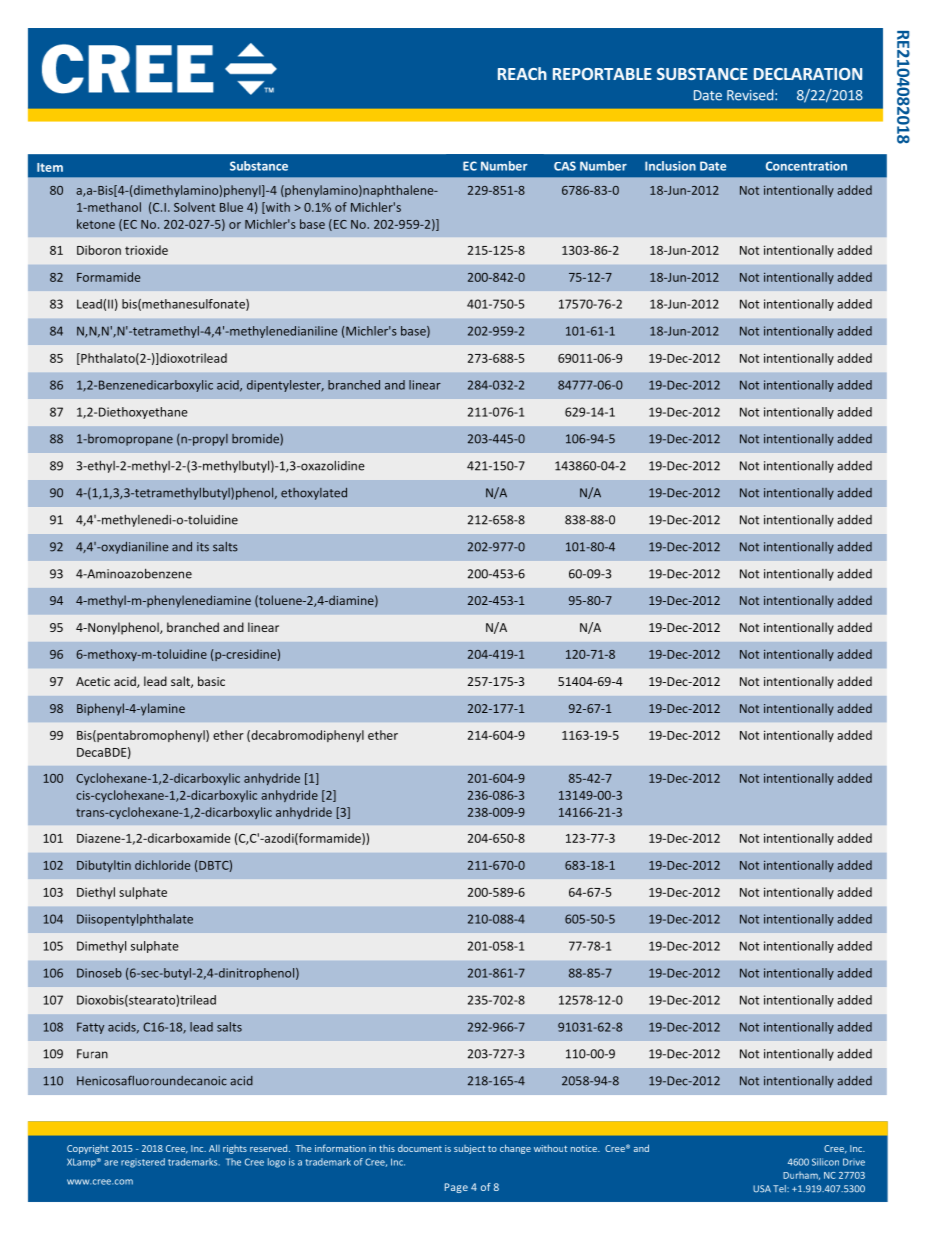  I want to click on trioxide, so click(146, 250).
